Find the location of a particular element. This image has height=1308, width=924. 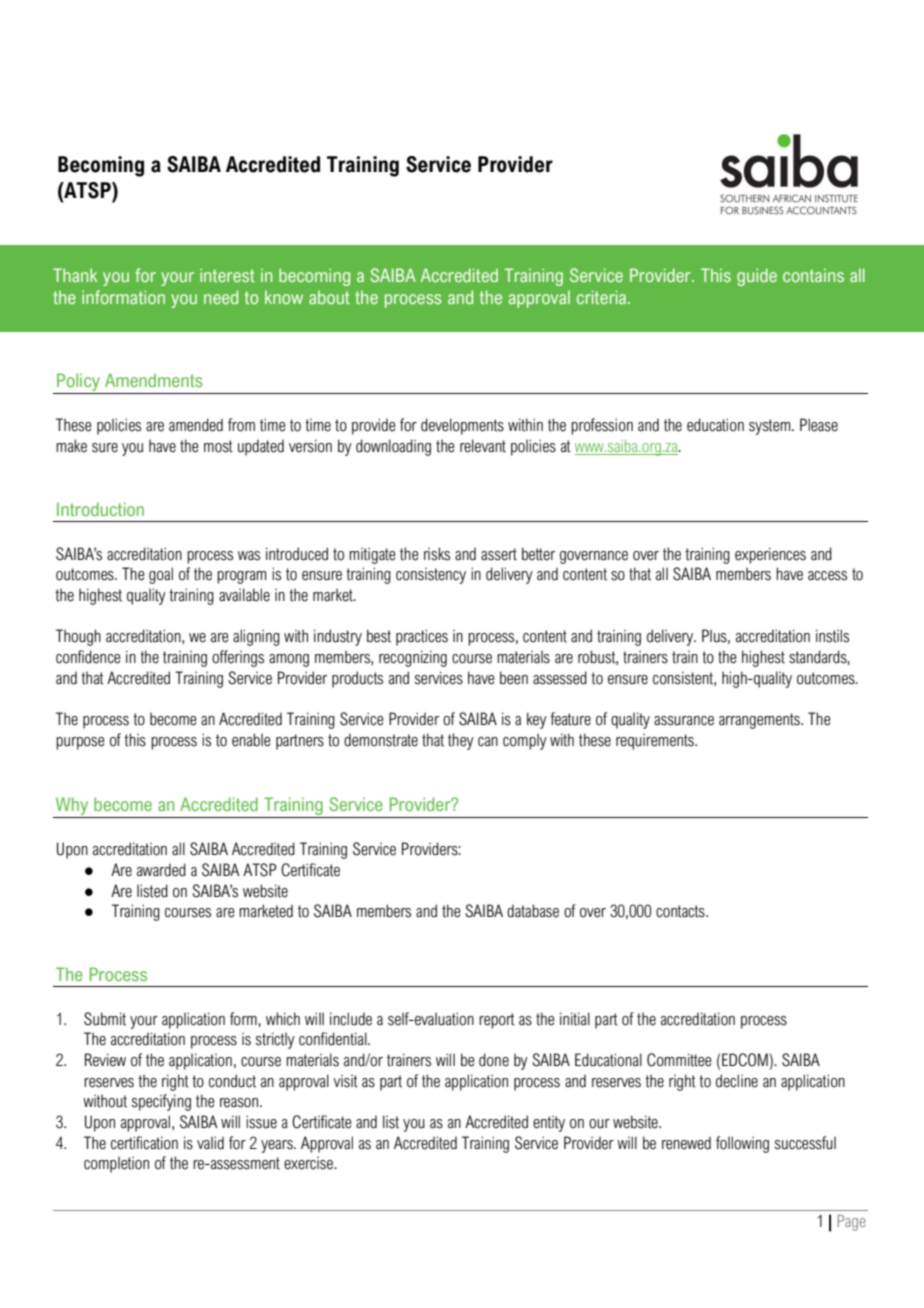

risks is located at coordinates (437, 554).
